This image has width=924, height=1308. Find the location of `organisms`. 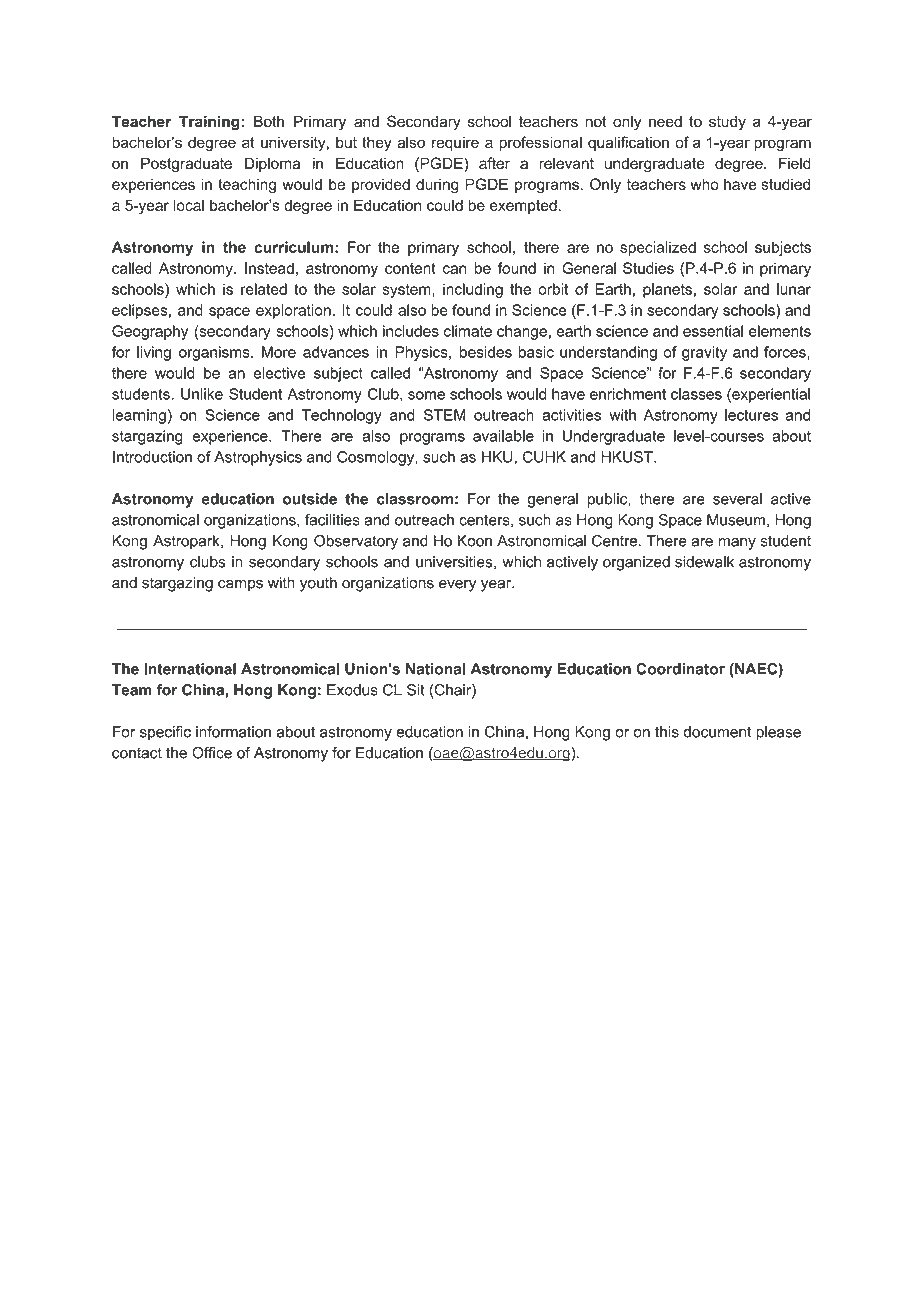

organisms is located at coordinates (215, 353).
